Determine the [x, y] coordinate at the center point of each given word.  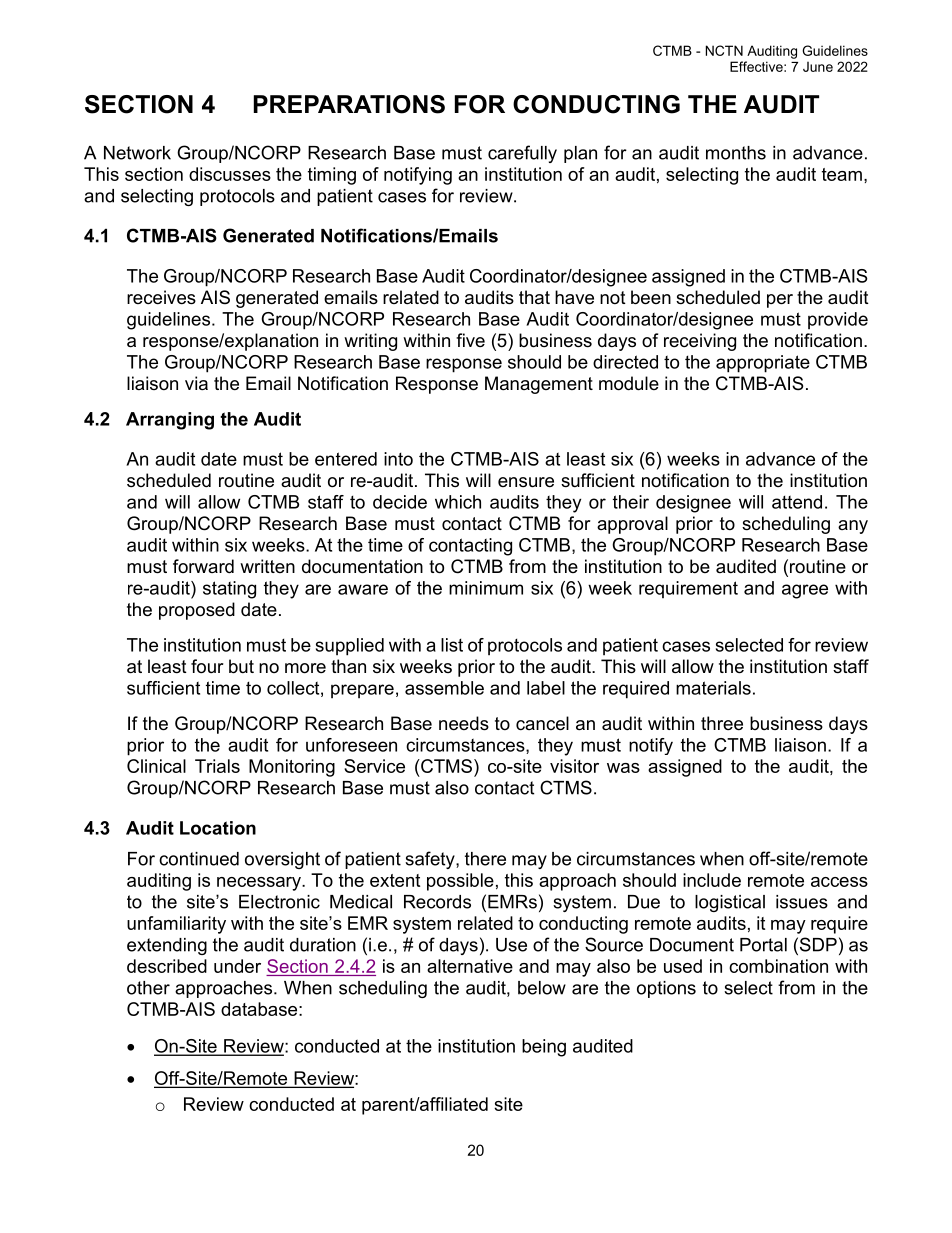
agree [805, 591]
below [542, 988]
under [237, 966]
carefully [522, 154]
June [818, 67]
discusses [230, 174]
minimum [486, 588]
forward [203, 566]
